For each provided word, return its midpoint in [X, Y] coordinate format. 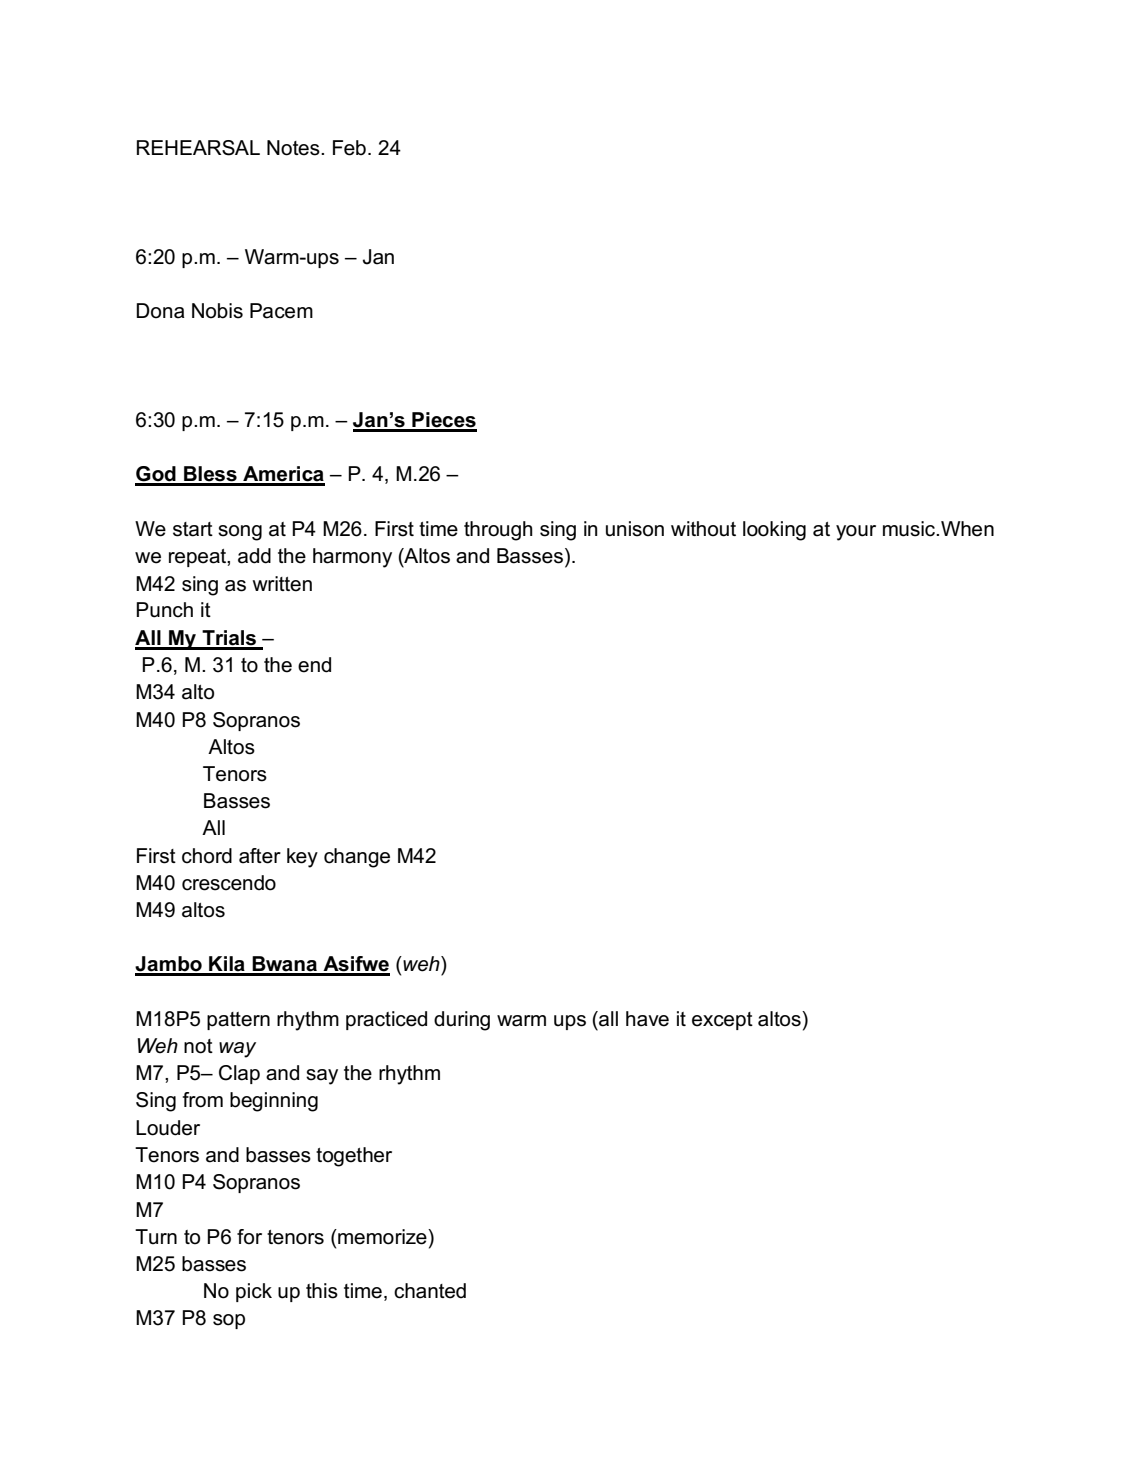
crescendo [229, 883]
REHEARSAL [198, 148]
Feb [349, 148]
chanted [430, 1291]
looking [774, 531]
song [240, 533]
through [498, 531]
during [462, 1021]
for [249, 1237]
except [722, 1021]
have [647, 1019]
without [703, 529]
